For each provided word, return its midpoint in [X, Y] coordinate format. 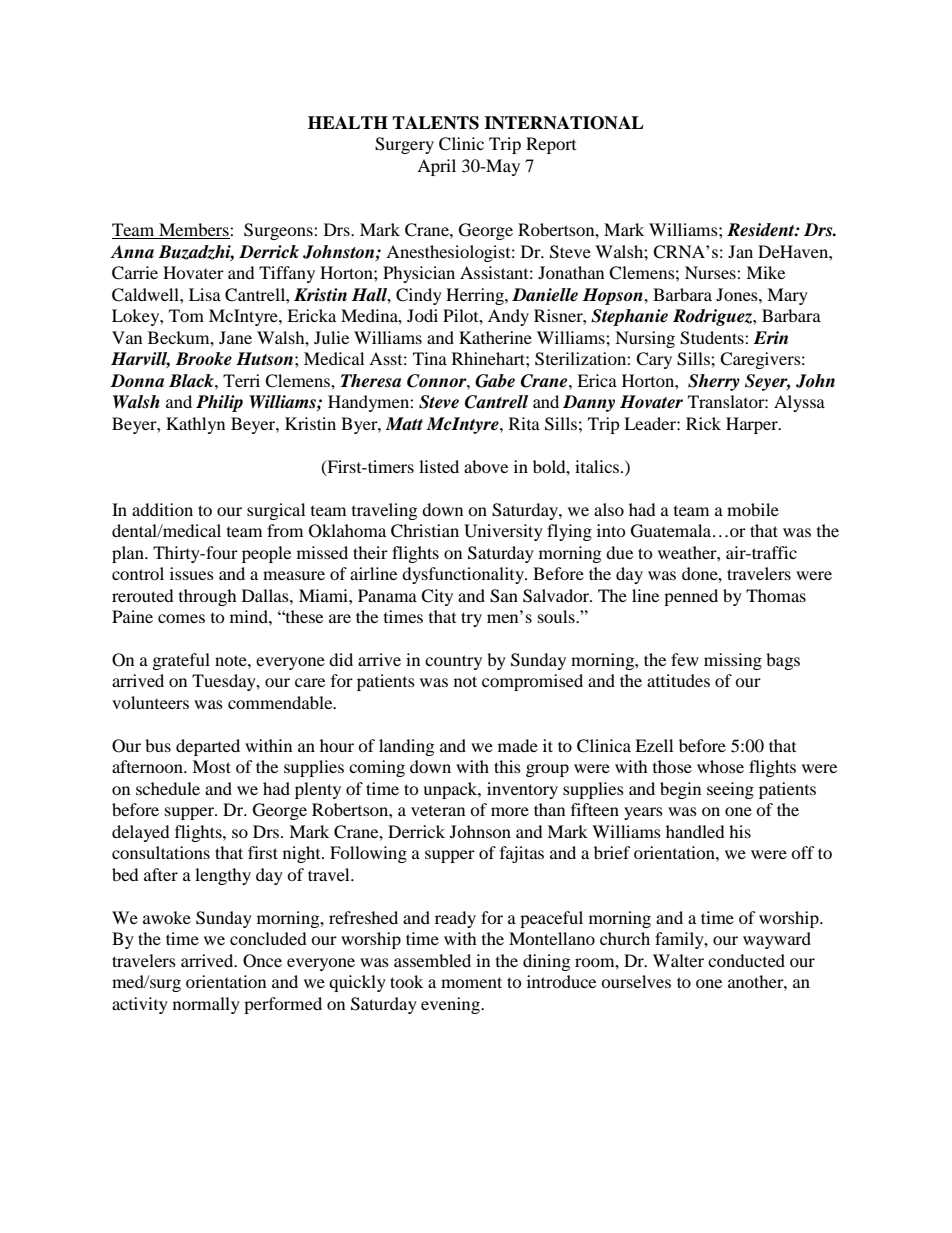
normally [206, 1005]
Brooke [204, 359]
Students [713, 338]
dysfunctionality [464, 575]
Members [194, 231]
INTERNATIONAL [564, 123]
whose [720, 766]
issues [192, 573]
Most [211, 766]
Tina [430, 358]
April [436, 167]
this [507, 766]
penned [691, 597]
